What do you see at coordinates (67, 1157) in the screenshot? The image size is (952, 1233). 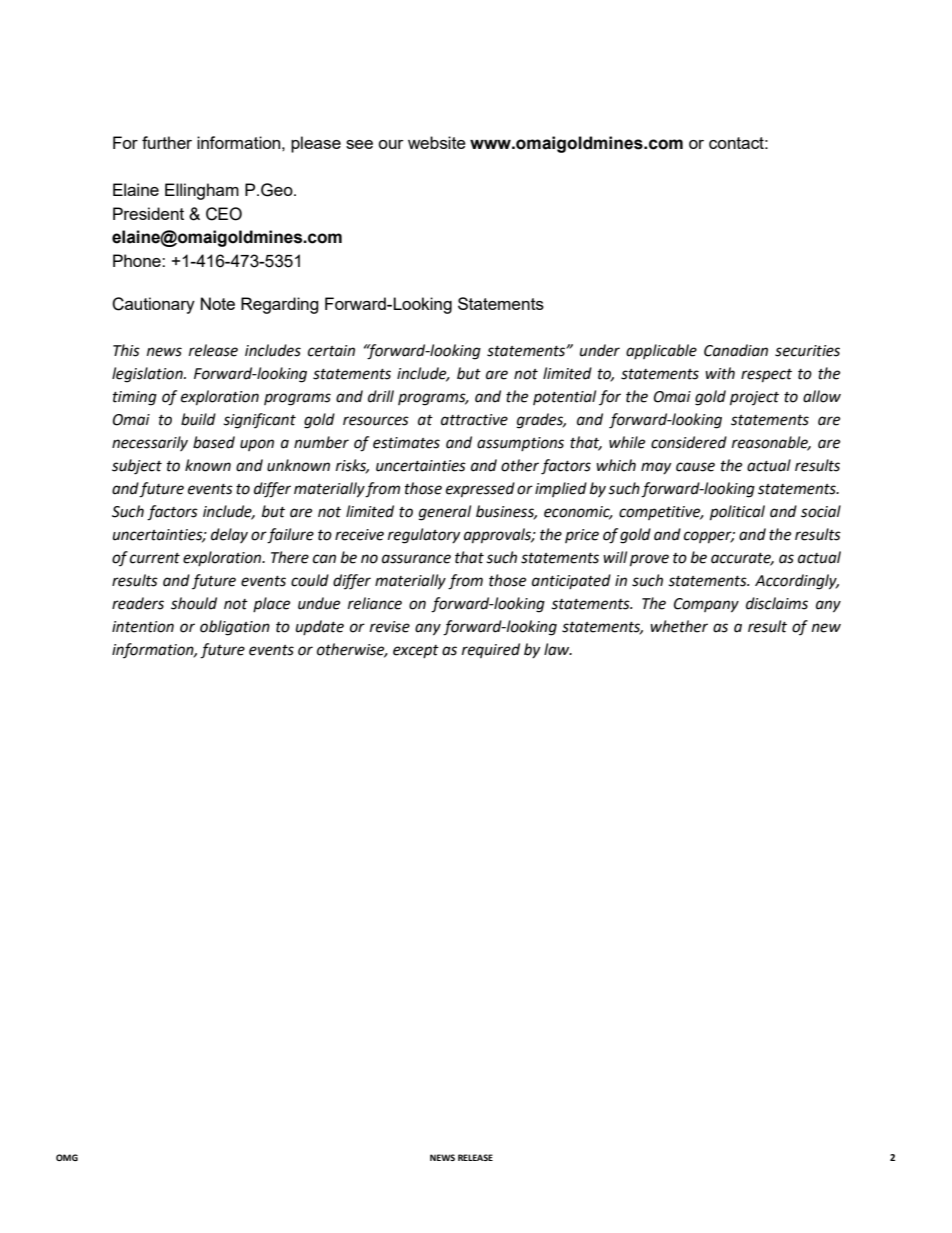 I see `OMG` at bounding box center [67, 1157].
